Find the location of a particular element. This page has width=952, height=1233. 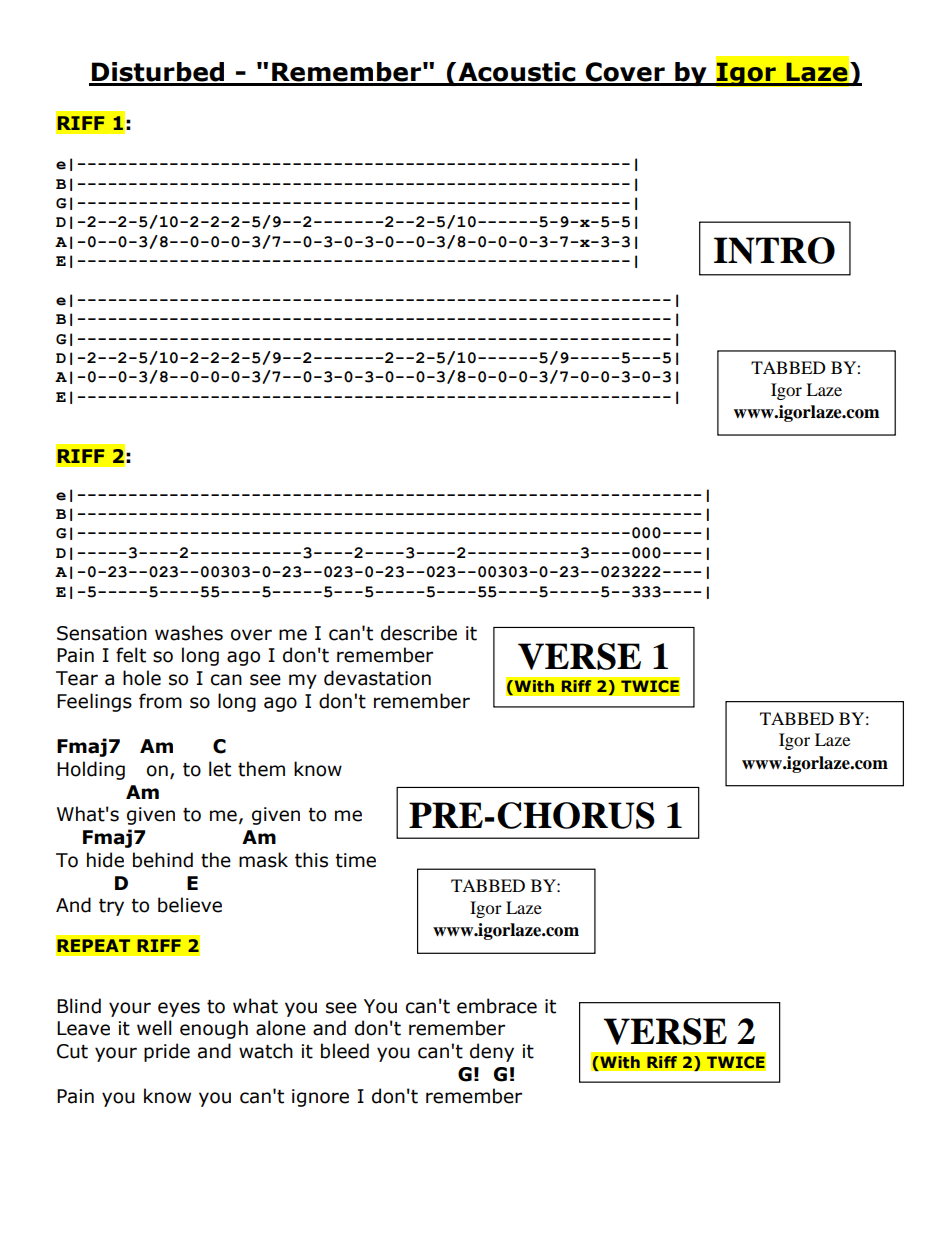

INTRO is located at coordinates (774, 250).
